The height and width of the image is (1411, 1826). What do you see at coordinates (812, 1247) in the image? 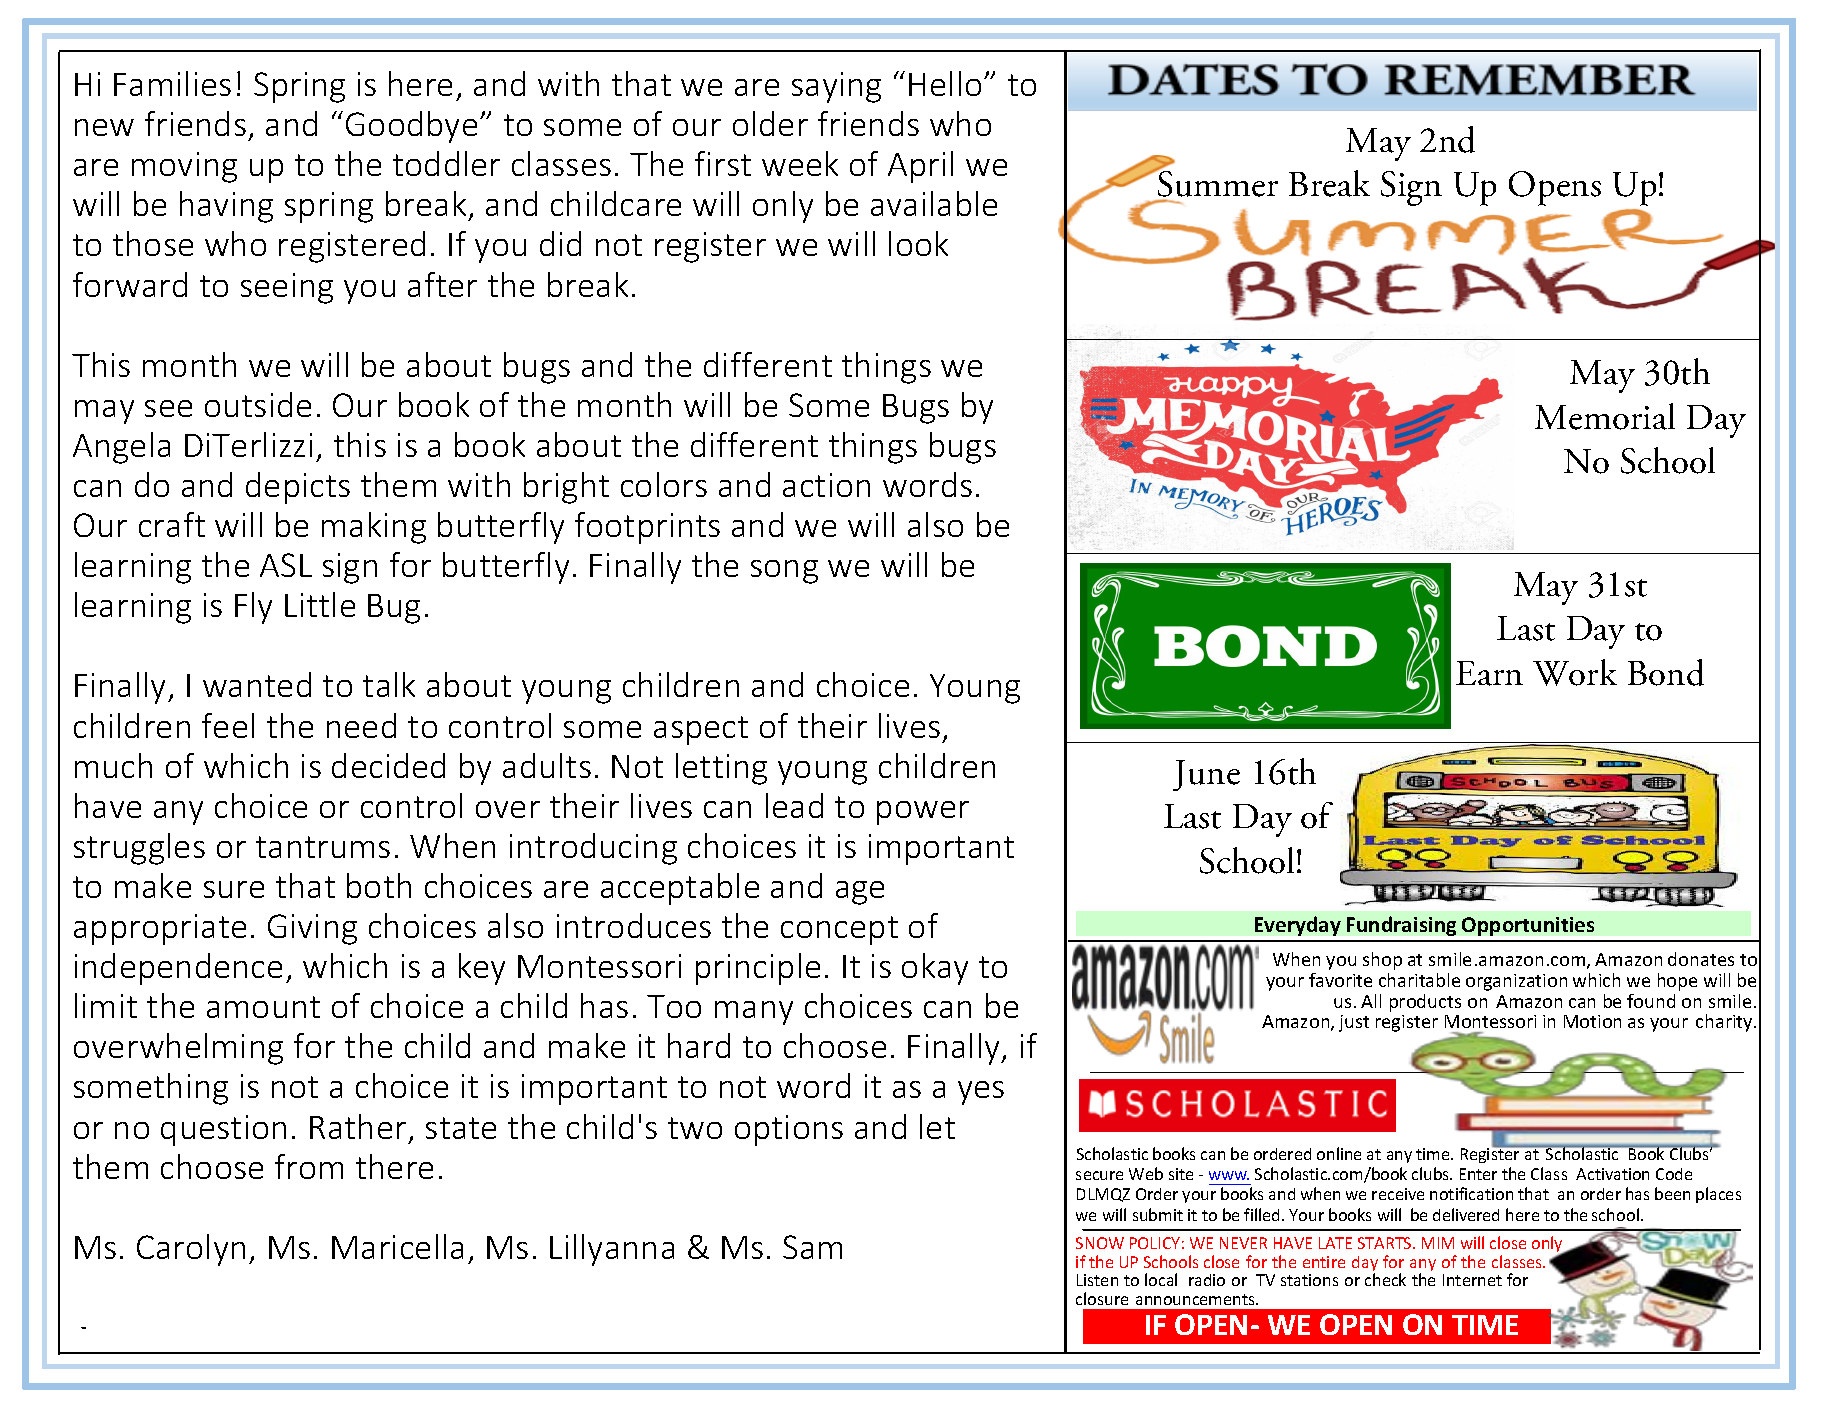
I see `Sam` at bounding box center [812, 1247].
